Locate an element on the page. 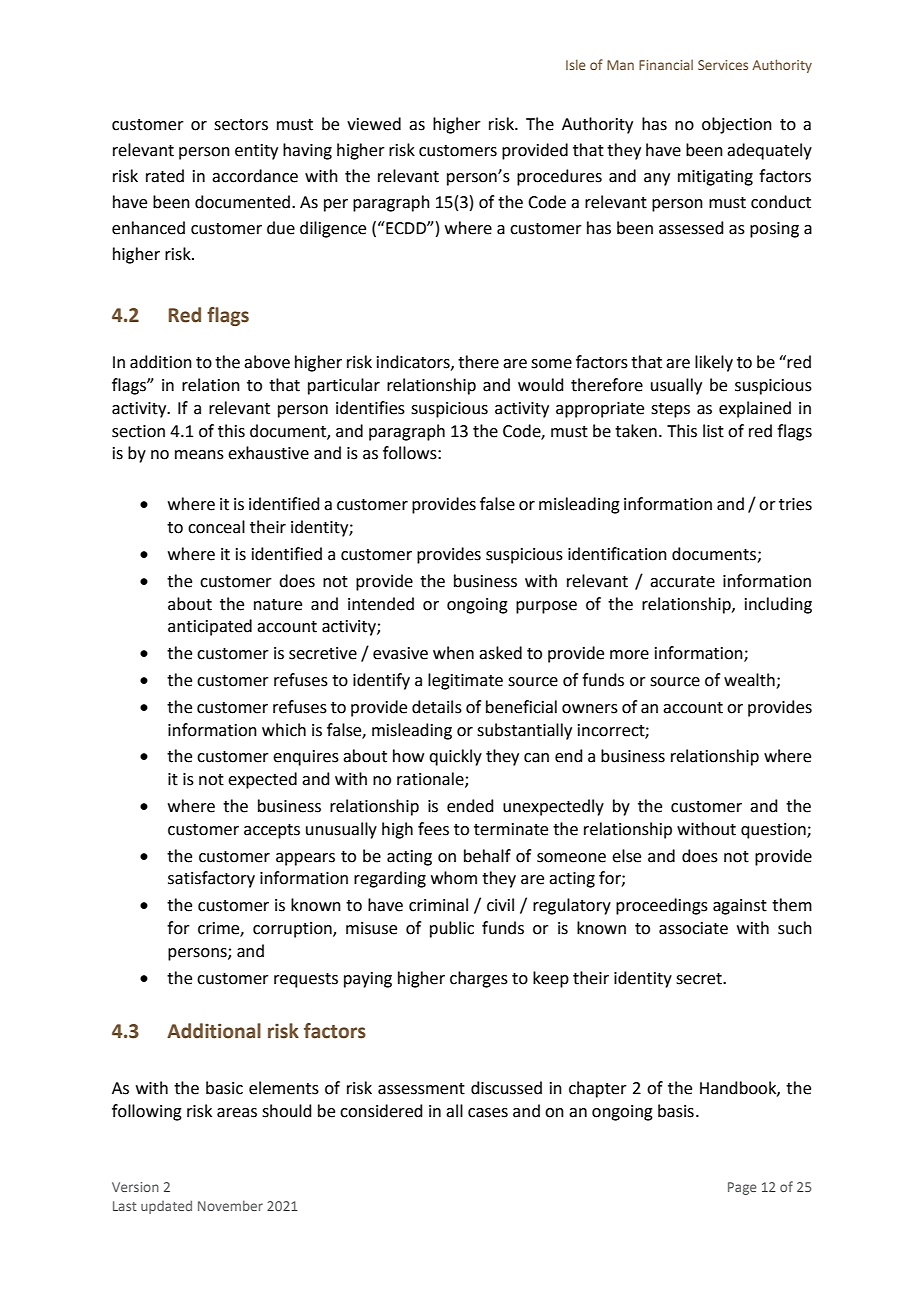 This document has height=1308, width=924. accurate is located at coordinates (682, 582).
